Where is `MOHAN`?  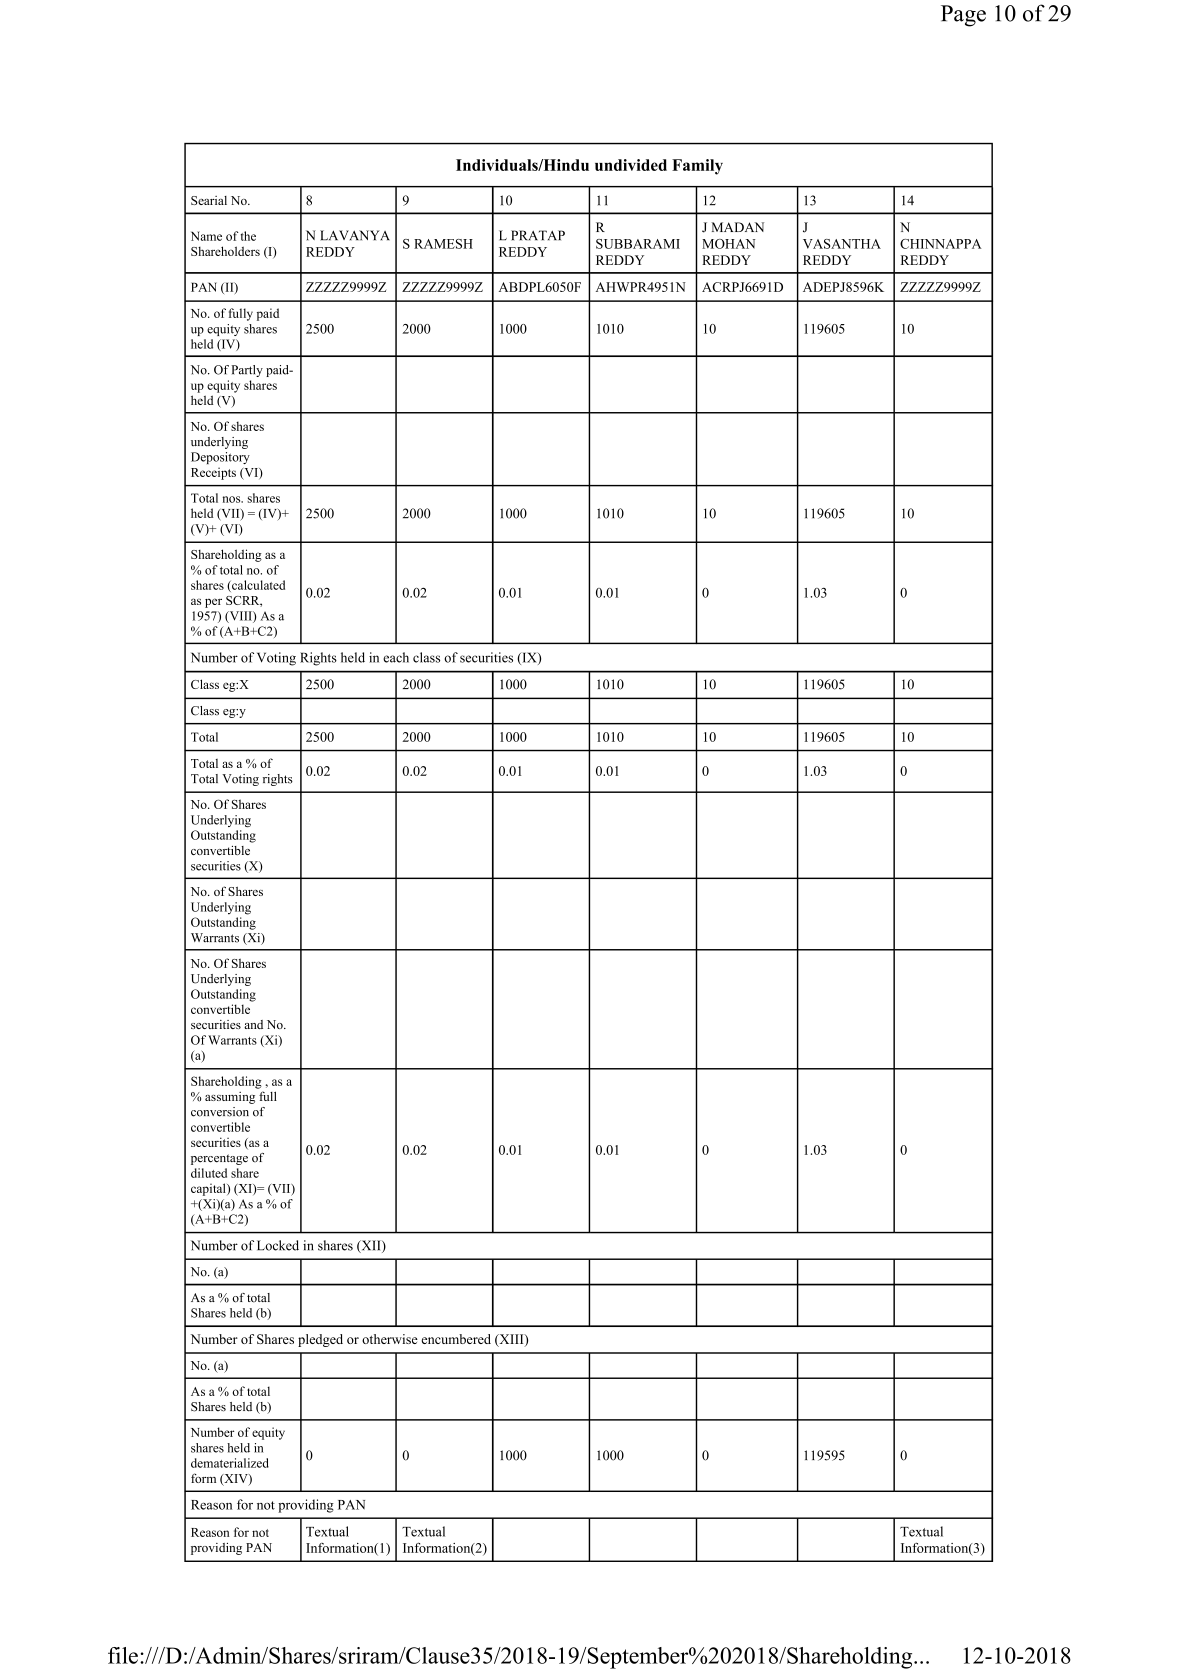 MOHAN is located at coordinates (728, 244).
